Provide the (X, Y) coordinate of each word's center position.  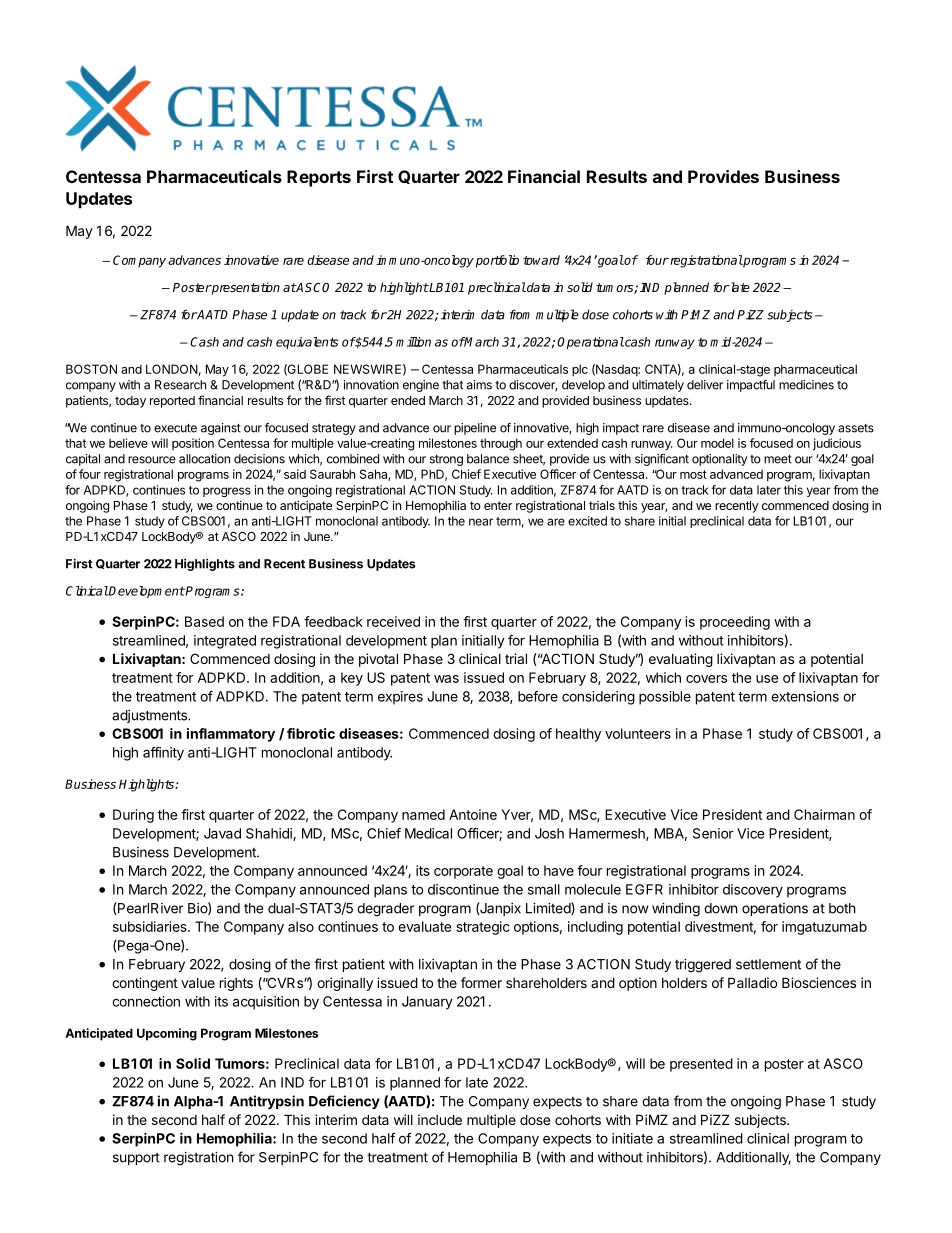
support (136, 1159)
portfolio (497, 261)
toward (541, 260)
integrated (225, 642)
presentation (245, 288)
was (446, 679)
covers (706, 679)
